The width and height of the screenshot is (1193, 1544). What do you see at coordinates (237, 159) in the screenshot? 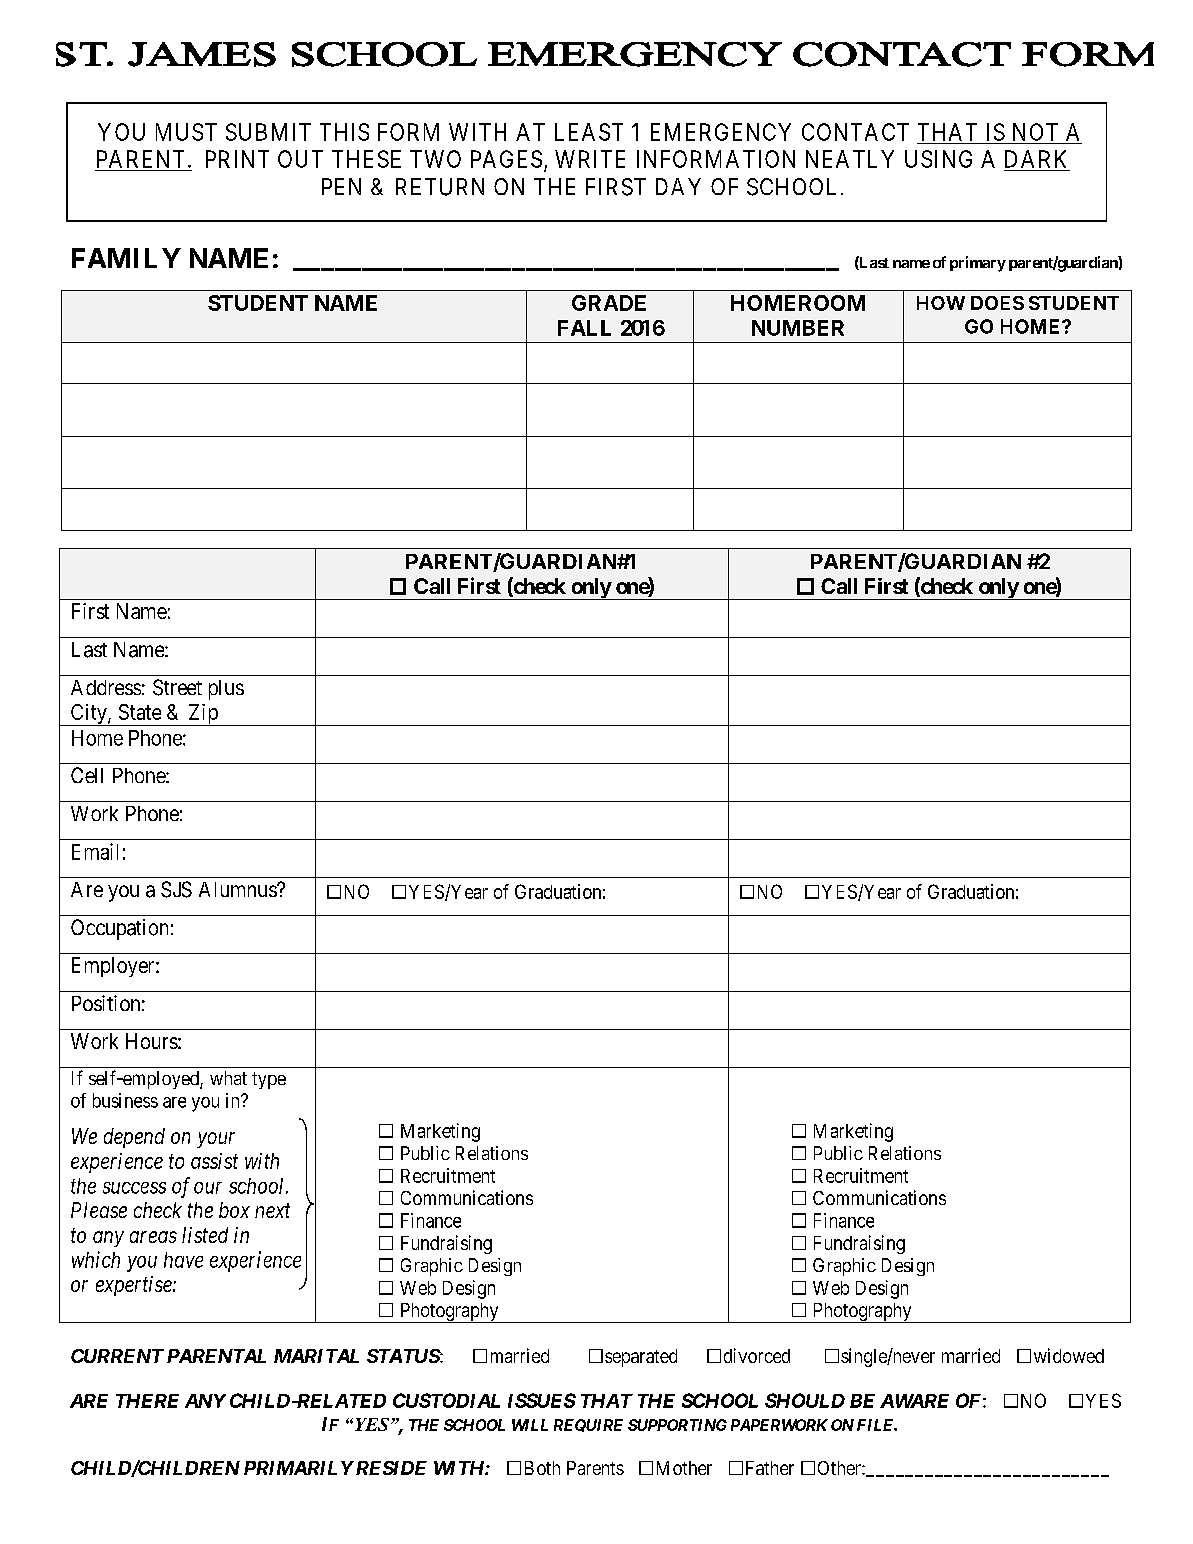
I see `PRINT` at bounding box center [237, 159].
